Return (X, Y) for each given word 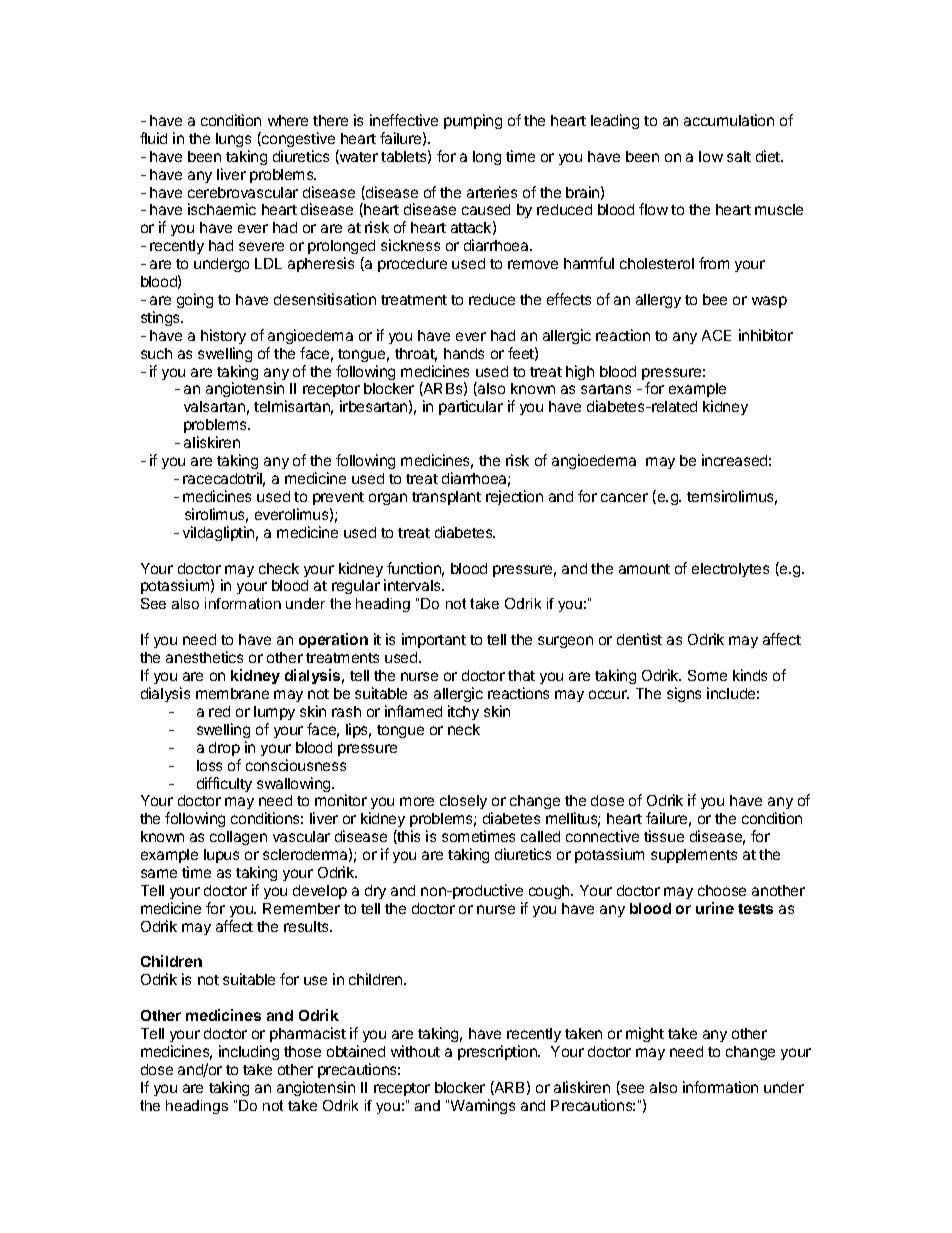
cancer (624, 497)
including (249, 1052)
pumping (473, 121)
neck (464, 729)
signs (684, 694)
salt (739, 156)
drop (224, 749)
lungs (233, 140)
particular (471, 407)
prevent (338, 498)
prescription (498, 1052)
